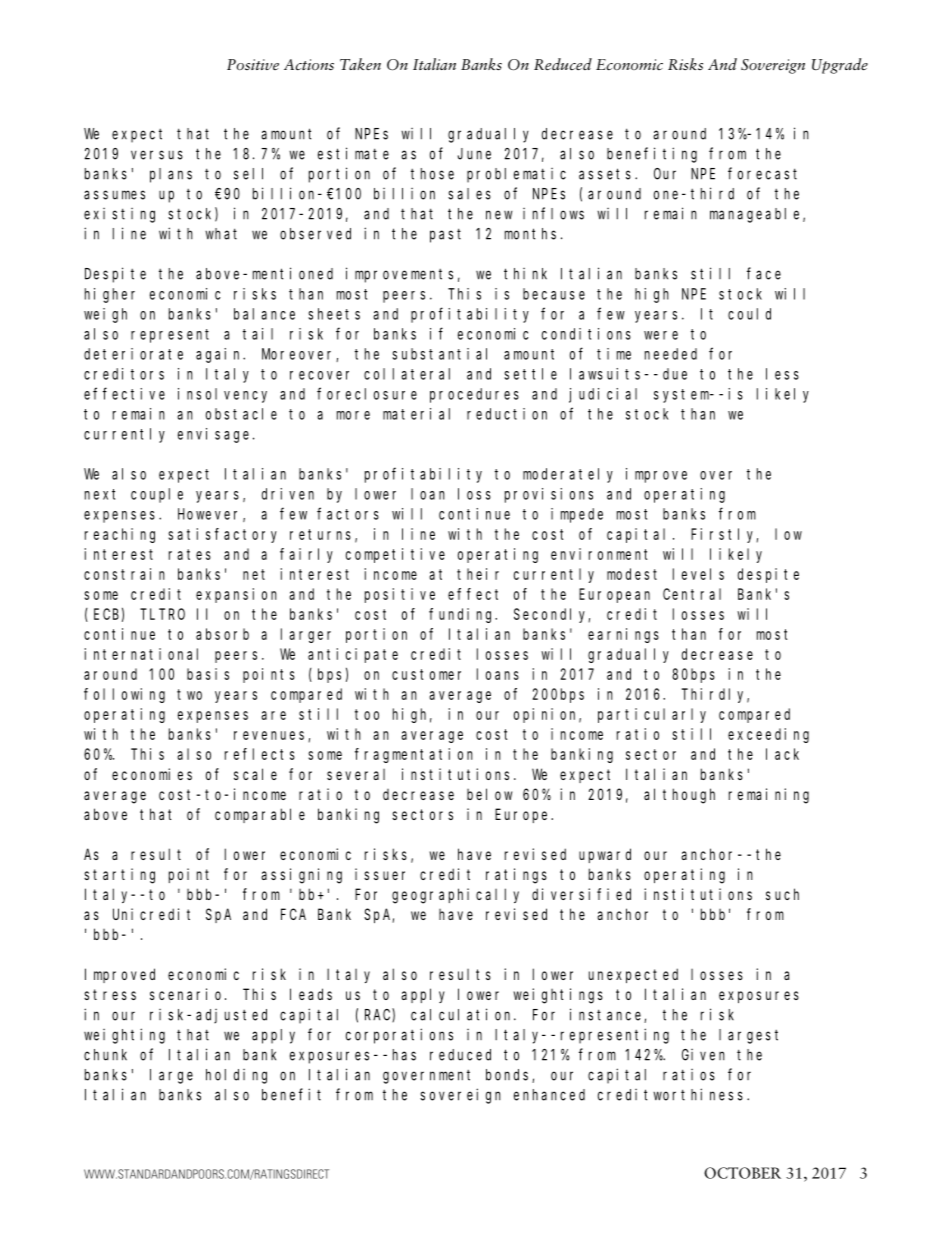 The width and height of the image is (952, 1233). I want to click on Upgrade, so click(840, 66).
